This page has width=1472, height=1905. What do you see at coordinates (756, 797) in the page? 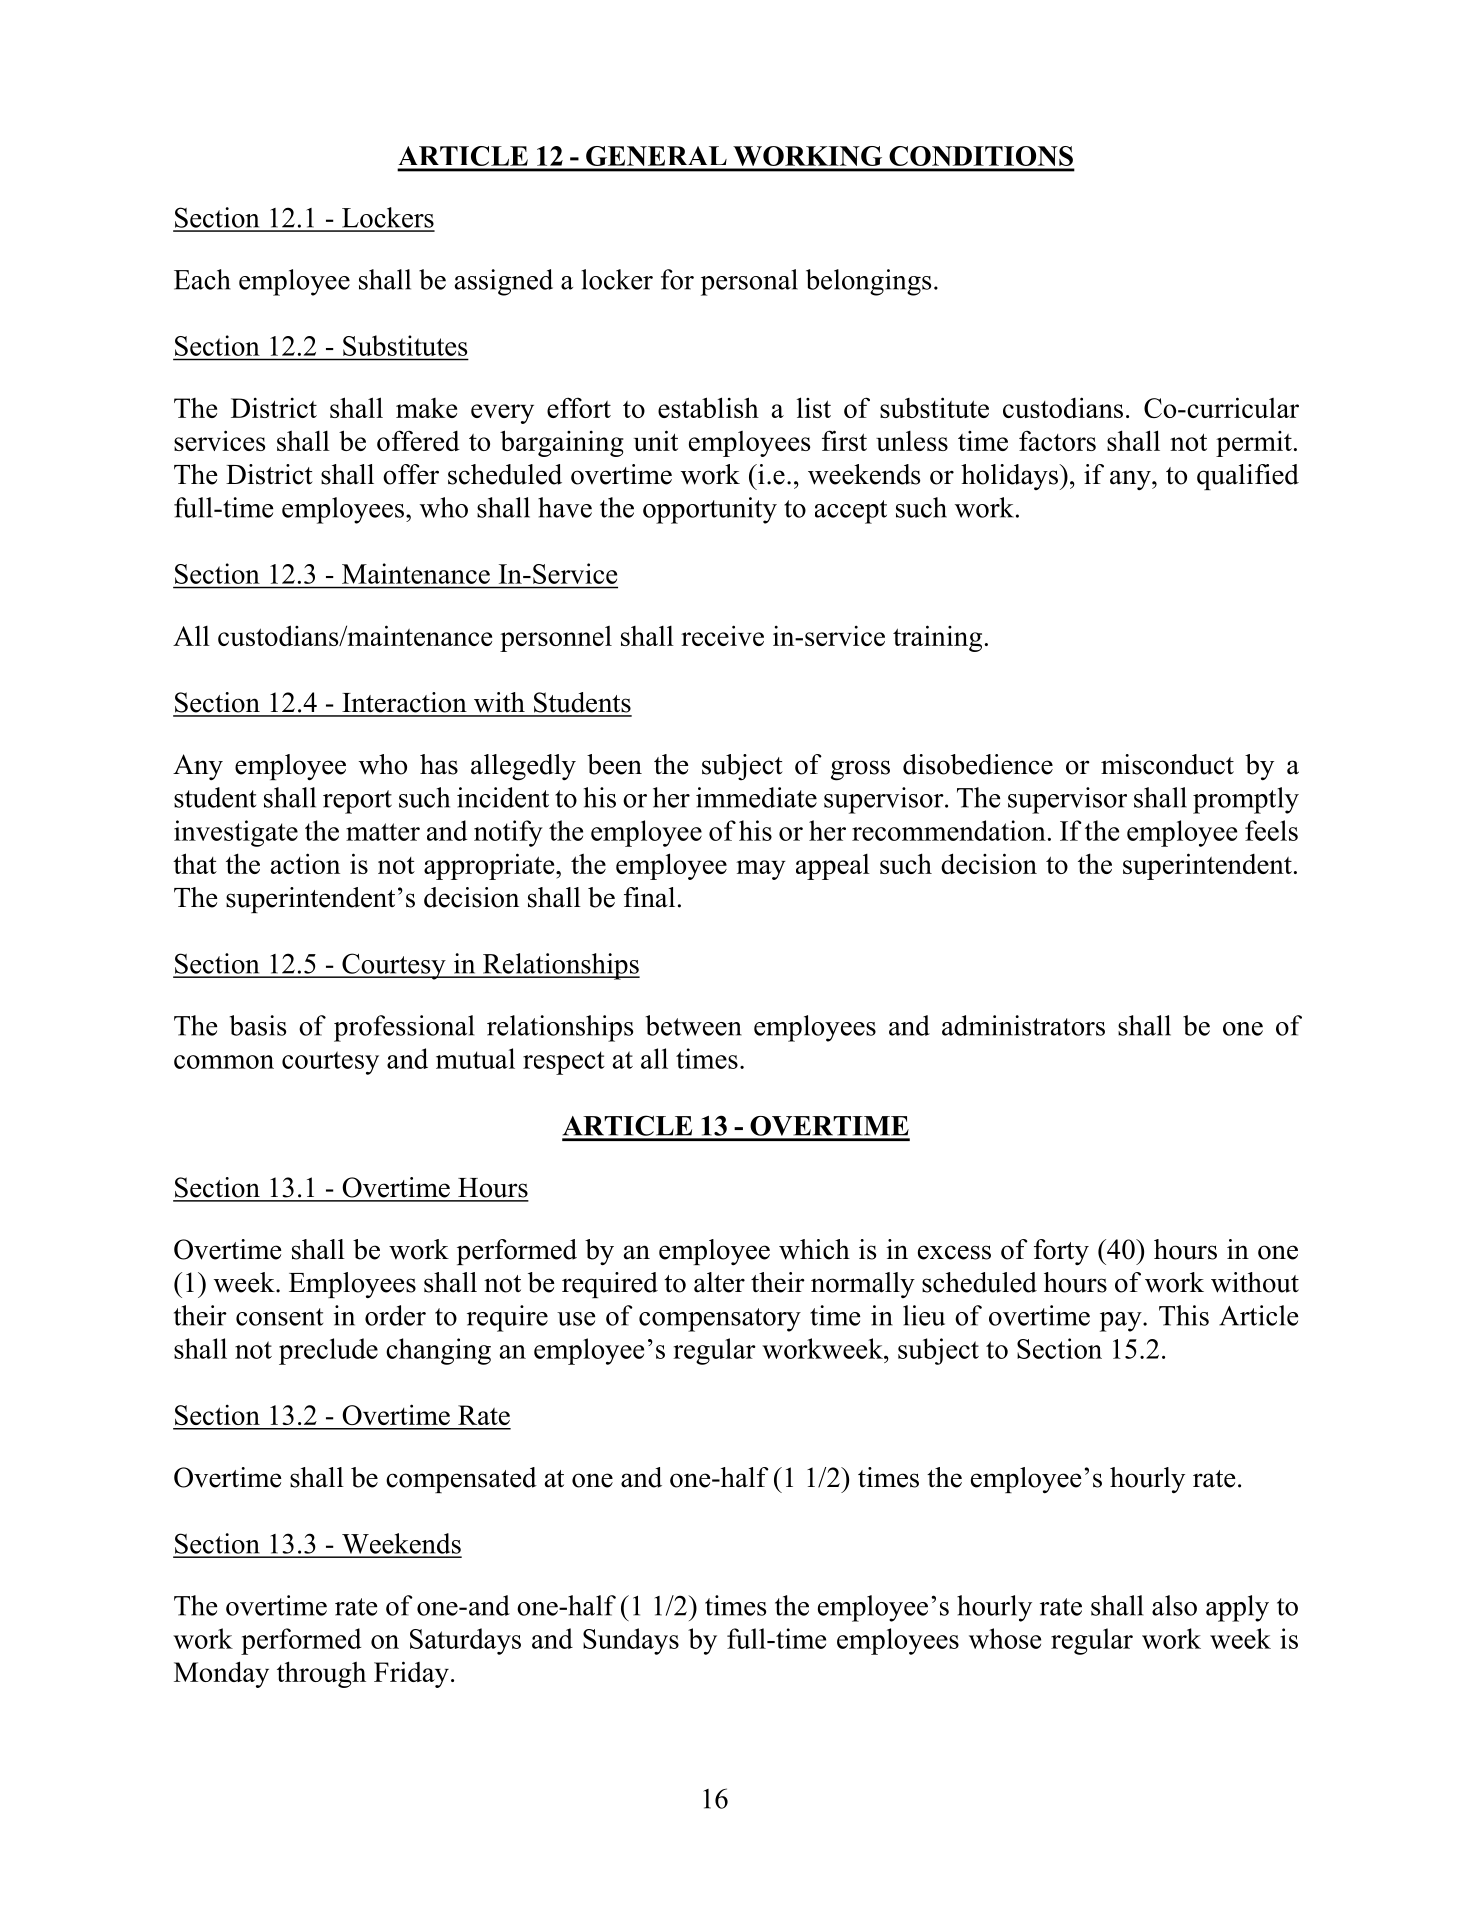
I see `immediate` at bounding box center [756, 797].
